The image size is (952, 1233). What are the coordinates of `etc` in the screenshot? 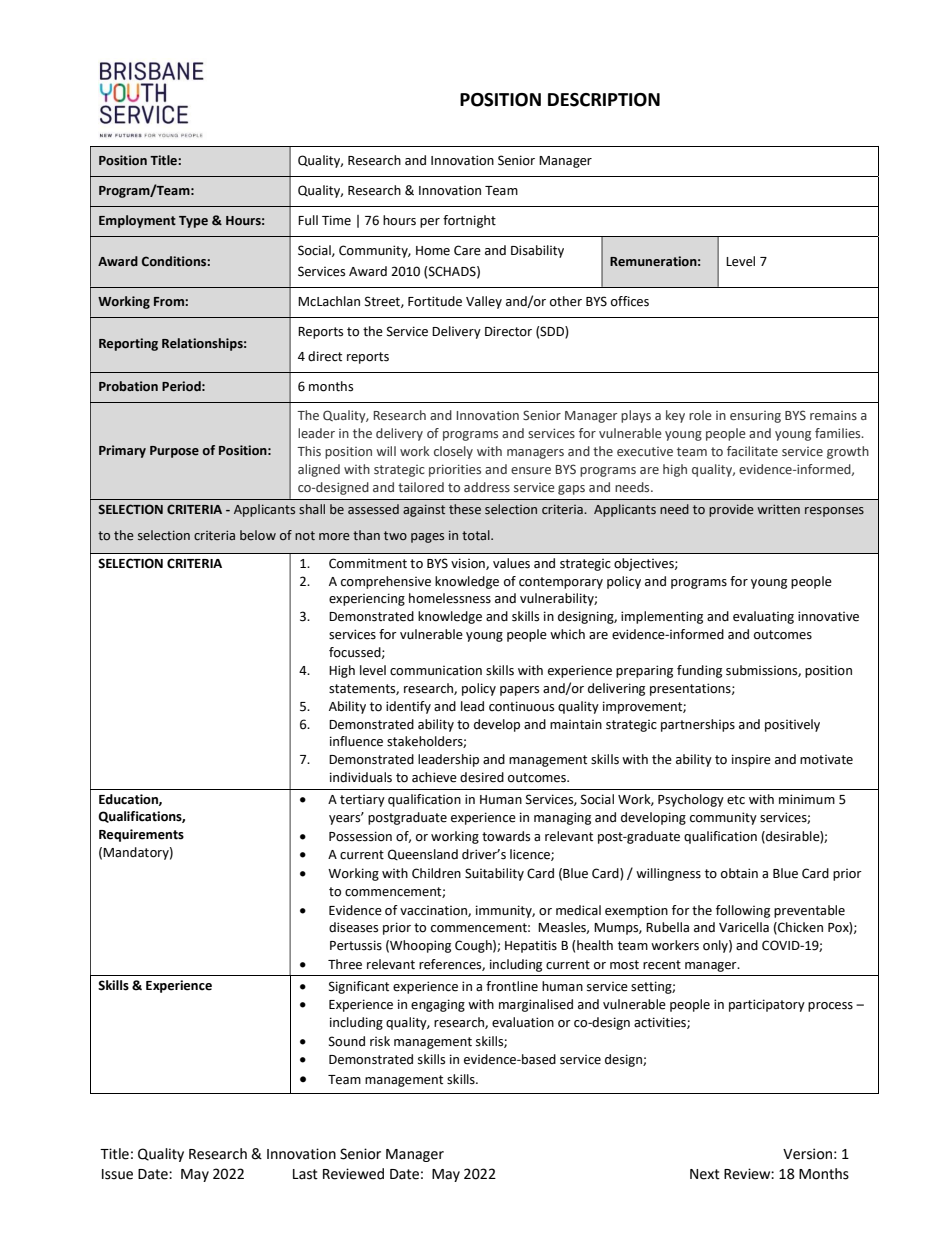 It's located at (736, 800).
